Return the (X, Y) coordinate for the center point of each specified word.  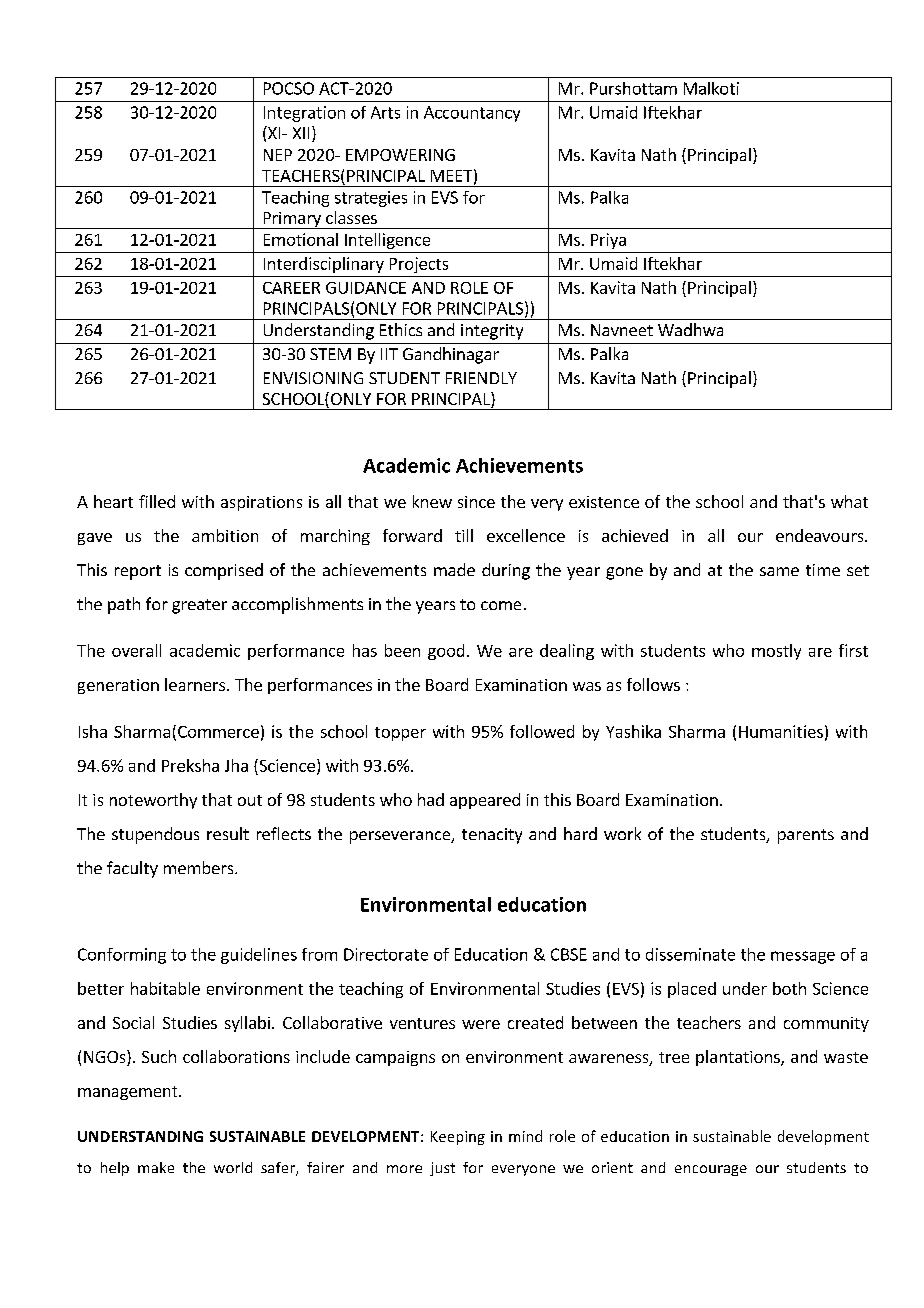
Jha (236, 765)
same (779, 571)
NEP (278, 155)
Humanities (781, 731)
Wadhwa (690, 329)
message (803, 957)
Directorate (386, 954)
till (464, 535)
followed (542, 731)
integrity (492, 332)
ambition (225, 535)
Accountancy (472, 114)
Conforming (122, 956)
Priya (608, 241)
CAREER (291, 288)
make (156, 1167)
